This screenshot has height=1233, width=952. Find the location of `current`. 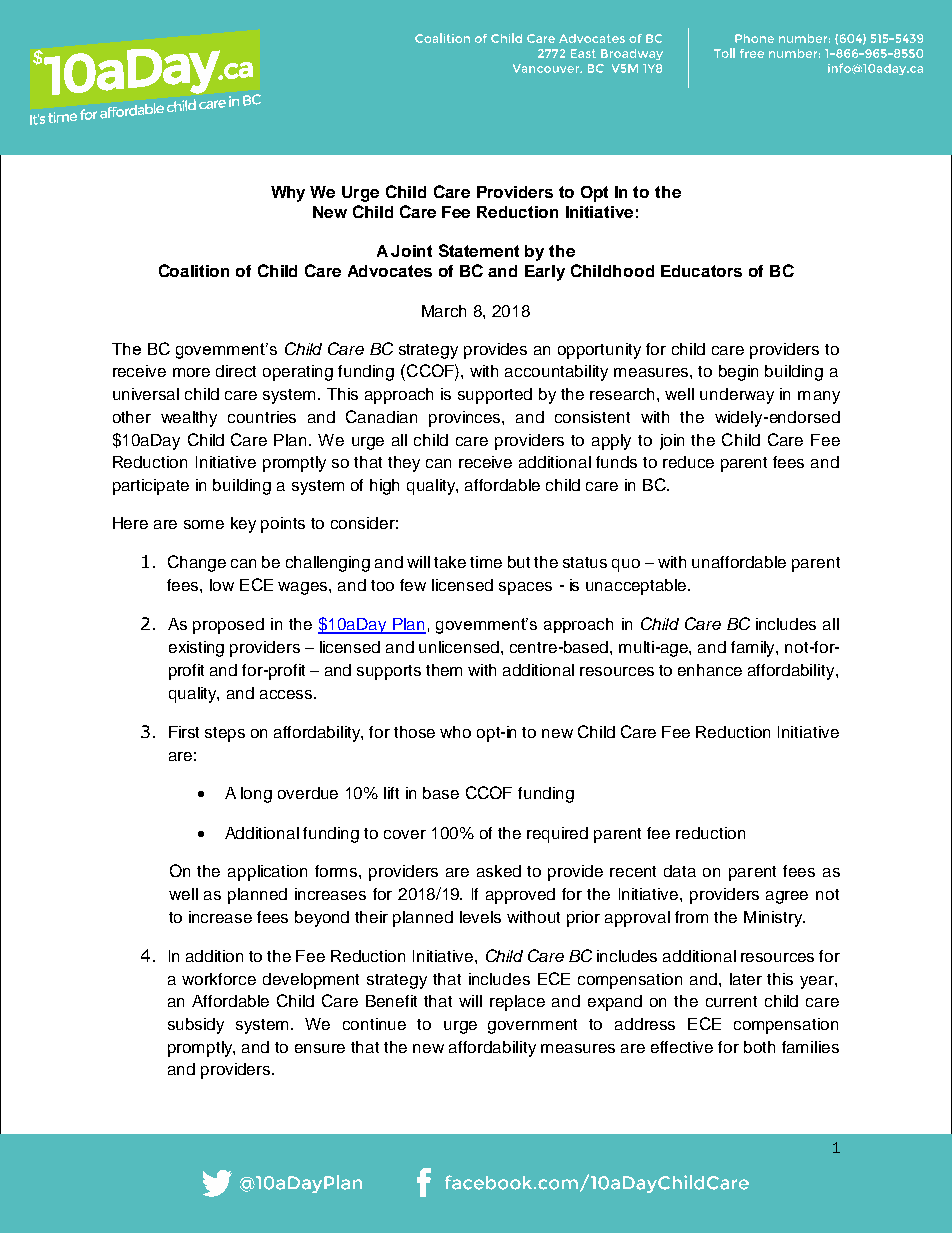

current is located at coordinates (731, 1001).
